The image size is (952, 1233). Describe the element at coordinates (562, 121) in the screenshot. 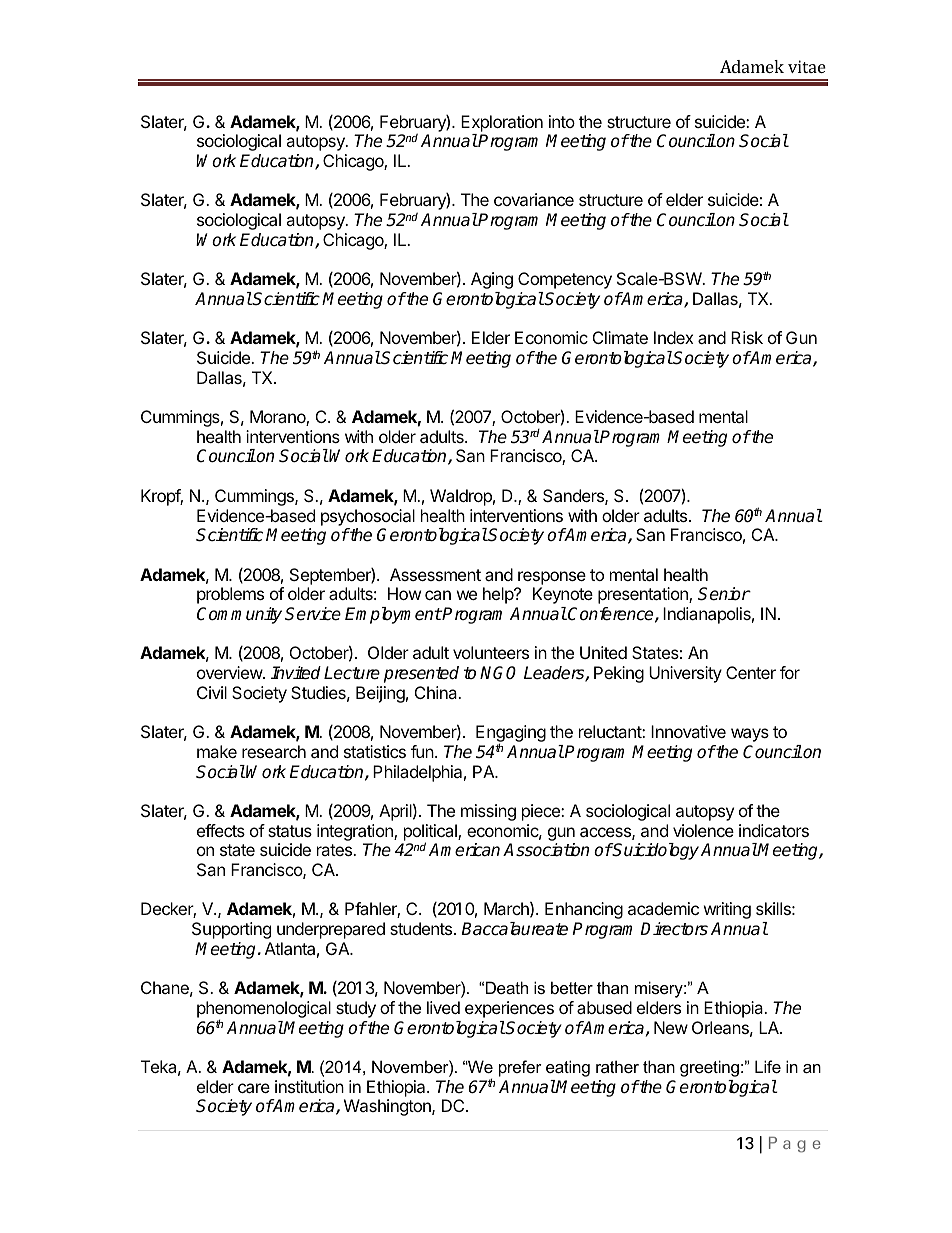

I see `into` at that location.
